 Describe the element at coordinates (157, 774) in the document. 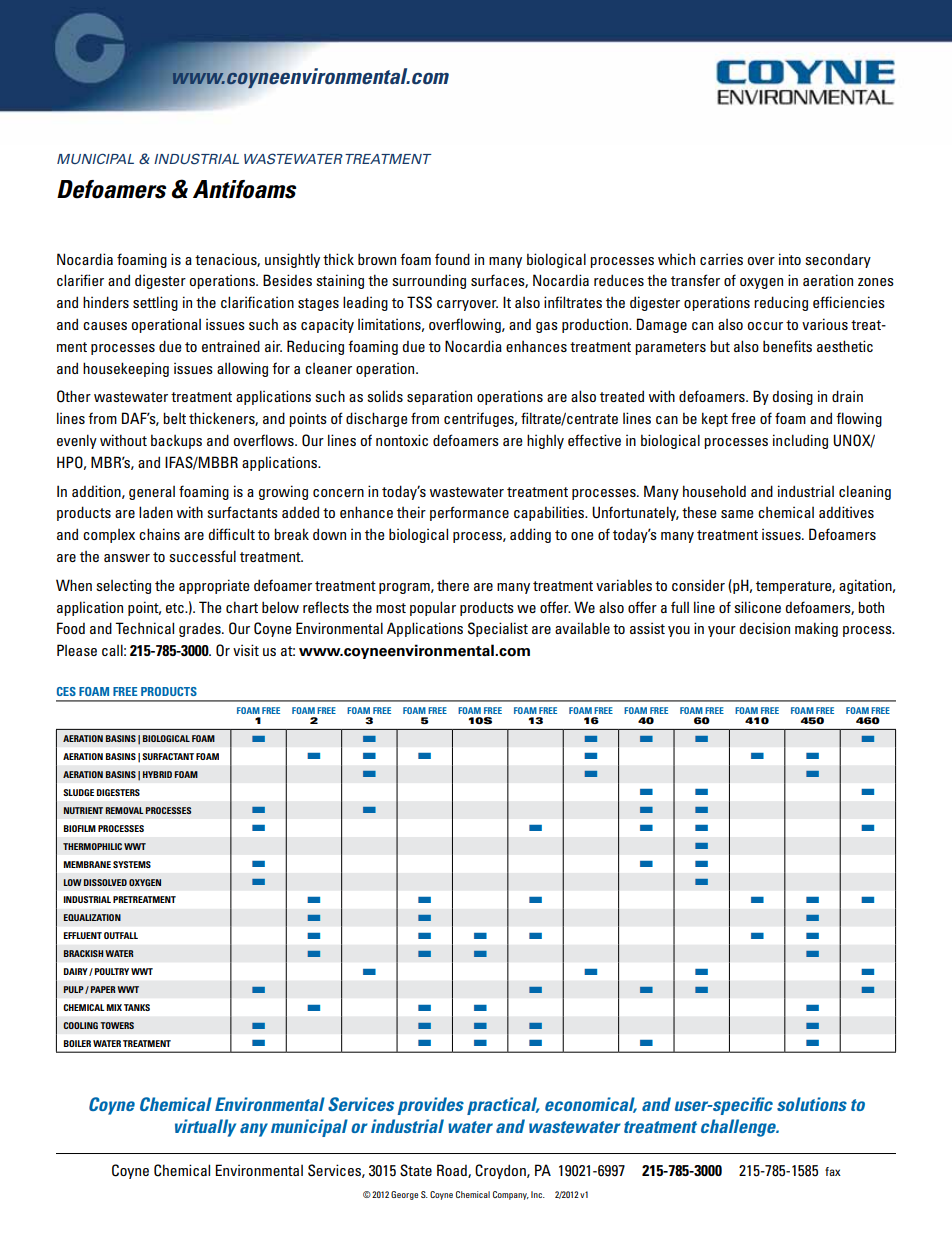

I see `Hybrid` at that location.
